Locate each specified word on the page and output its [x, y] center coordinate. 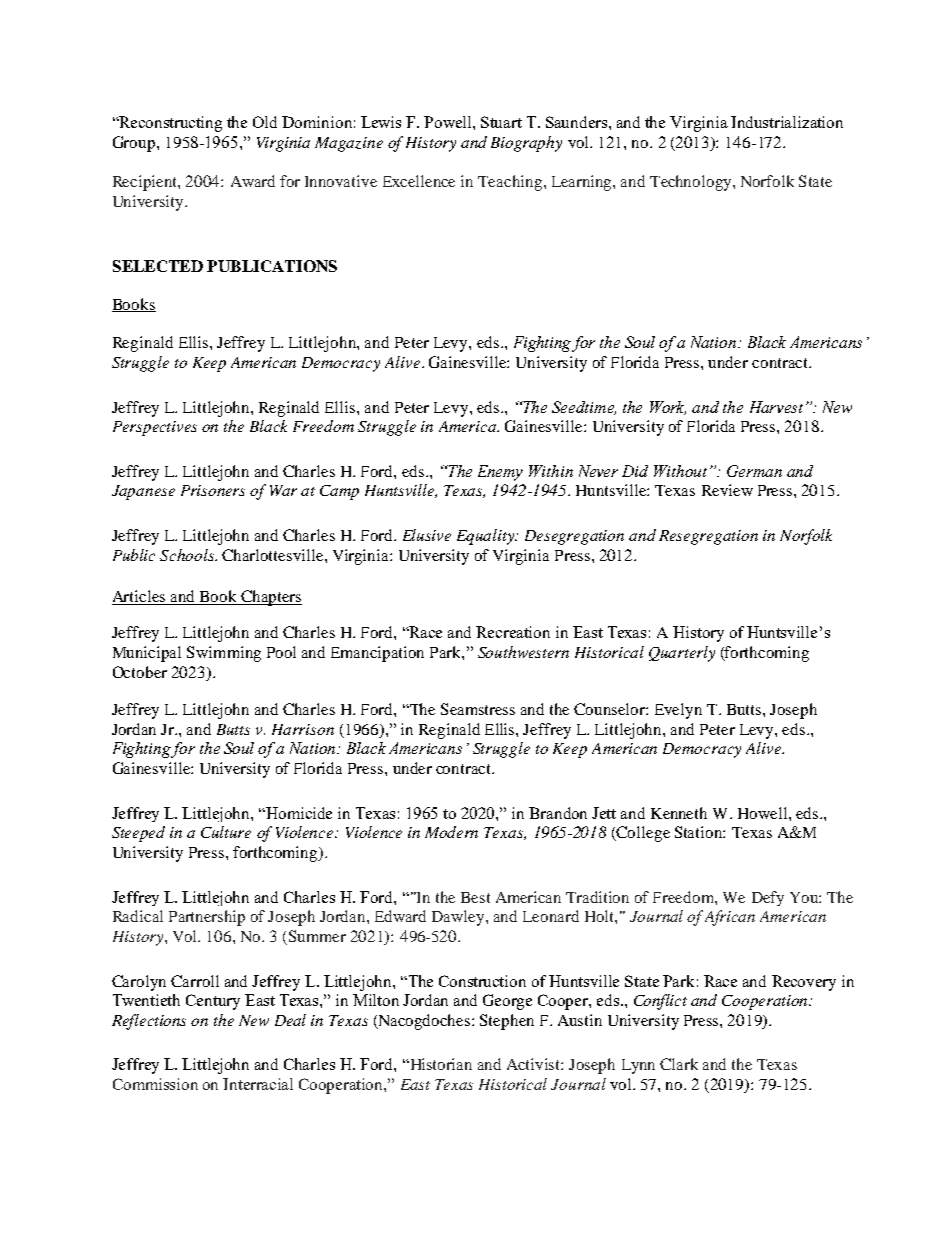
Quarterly [682, 654]
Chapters [270, 598]
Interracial [258, 1084]
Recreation [513, 632]
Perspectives [155, 428]
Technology [692, 183]
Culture [226, 832]
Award [253, 181]
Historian [440, 1064]
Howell [764, 813]
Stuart [501, 122]
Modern [451, 832]
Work [668, 408]
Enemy [500, 473]
